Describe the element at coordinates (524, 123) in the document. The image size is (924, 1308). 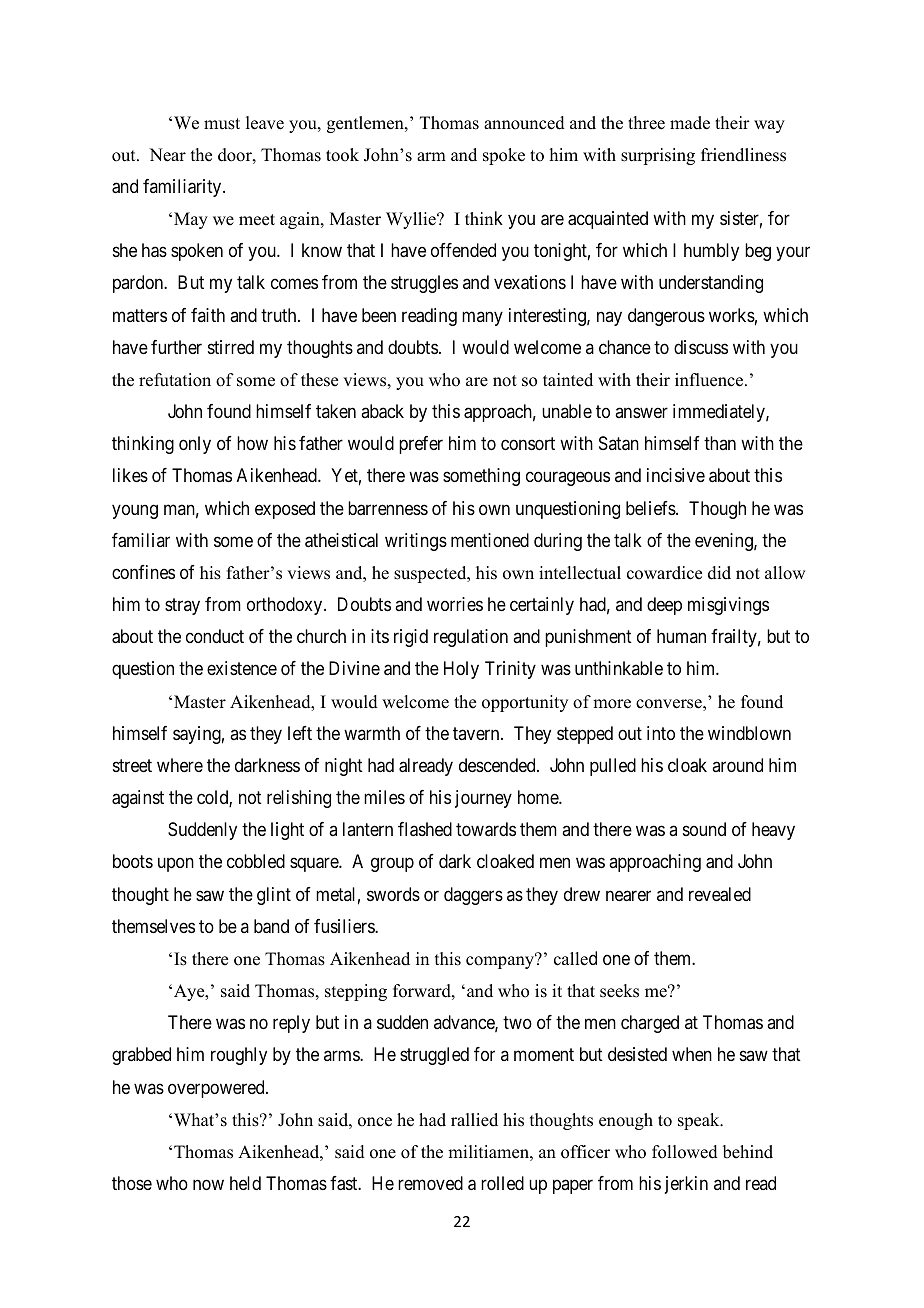
I see `announced` at that location.
